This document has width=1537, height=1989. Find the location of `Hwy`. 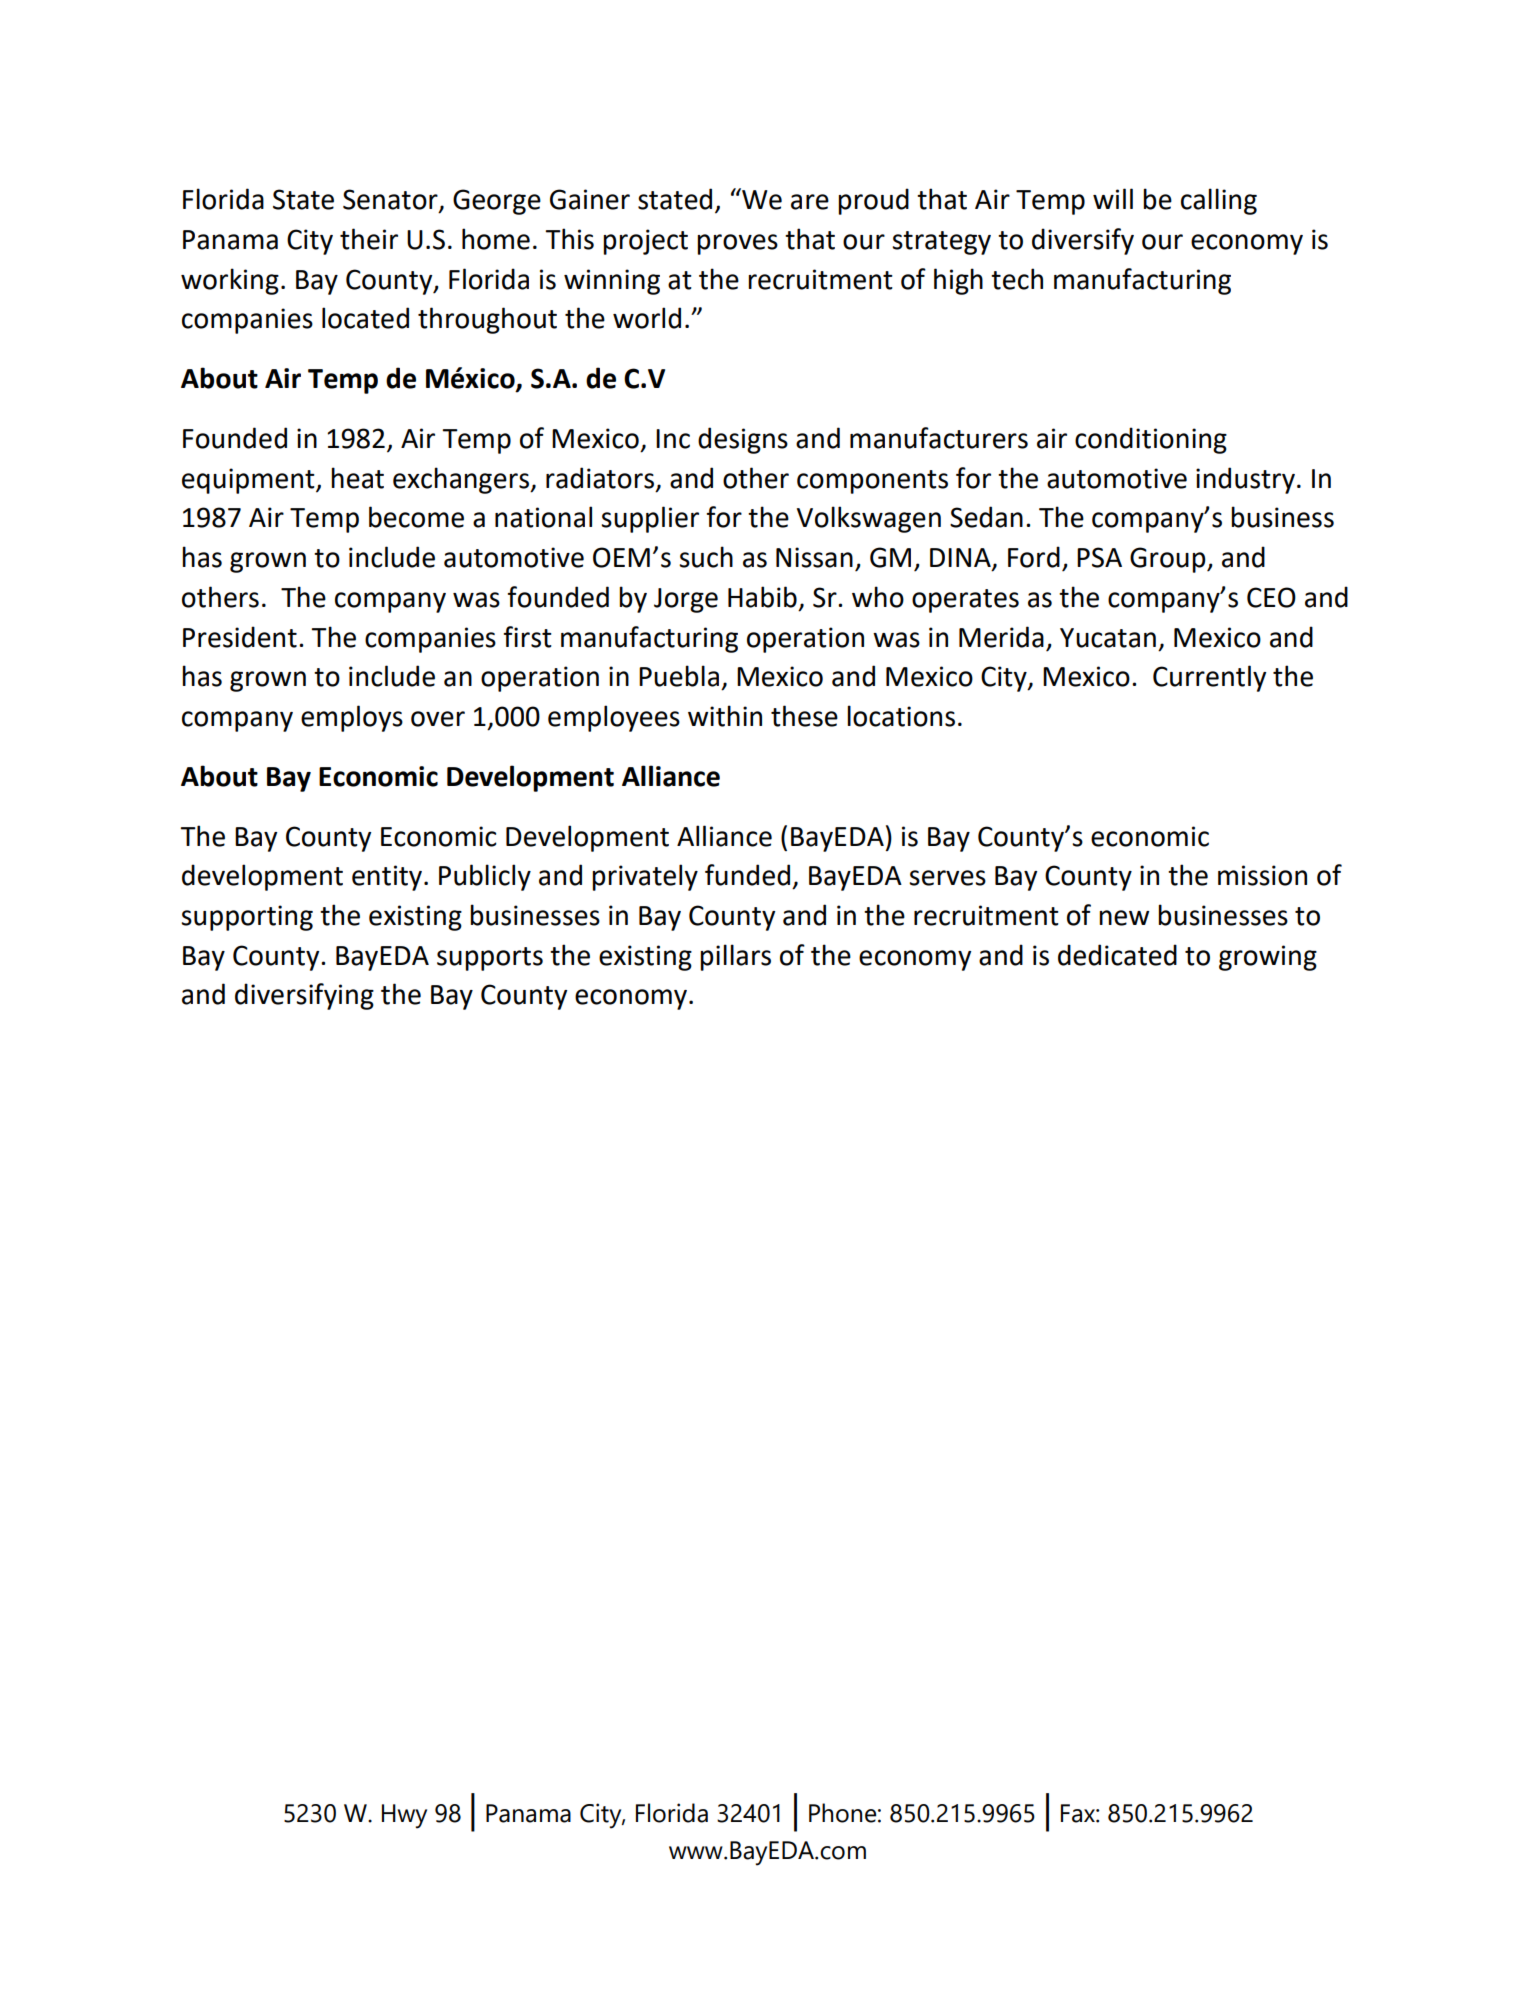

Hwy is located at coordinates (404, 1816).
